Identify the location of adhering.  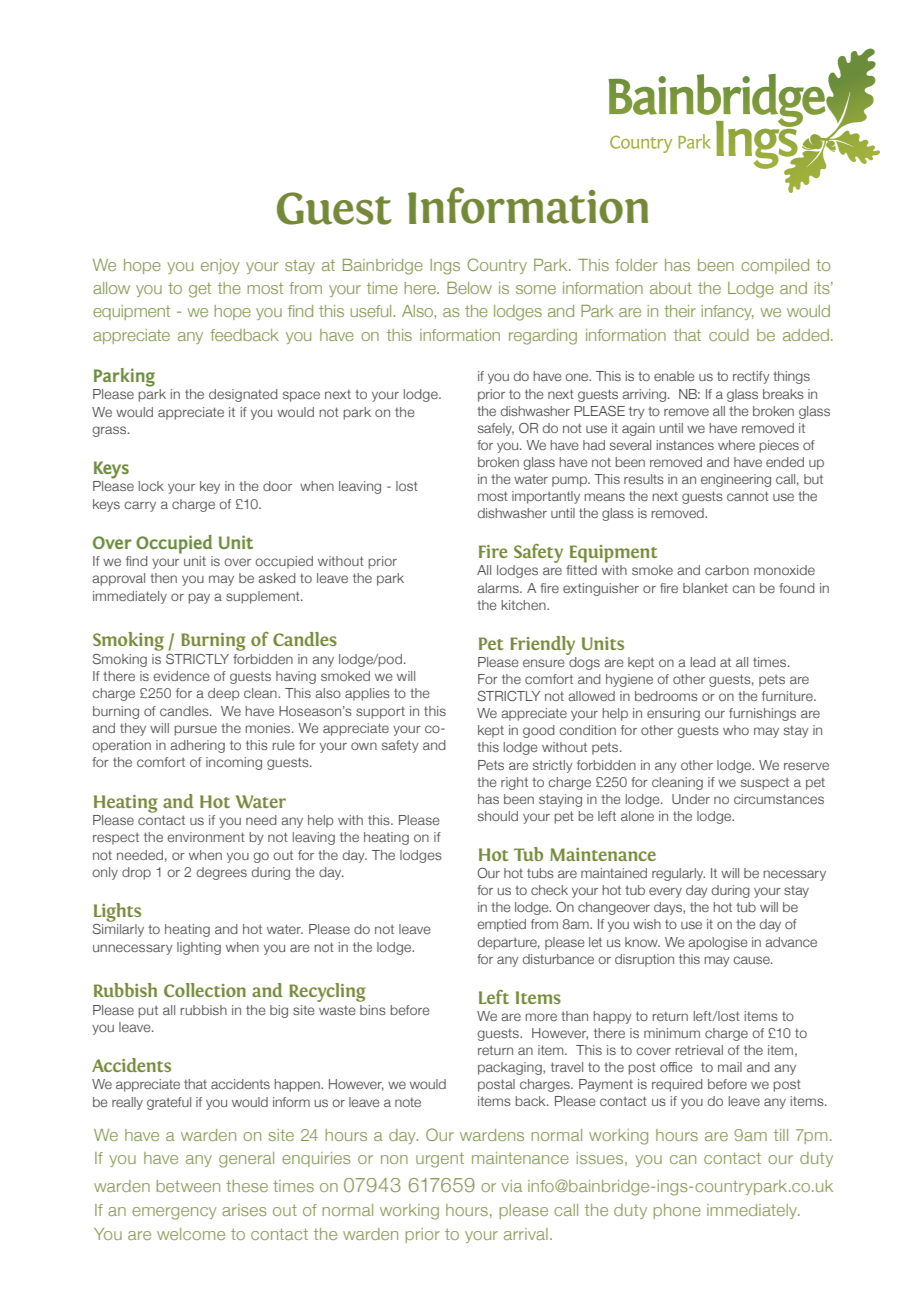
(197, 746).
